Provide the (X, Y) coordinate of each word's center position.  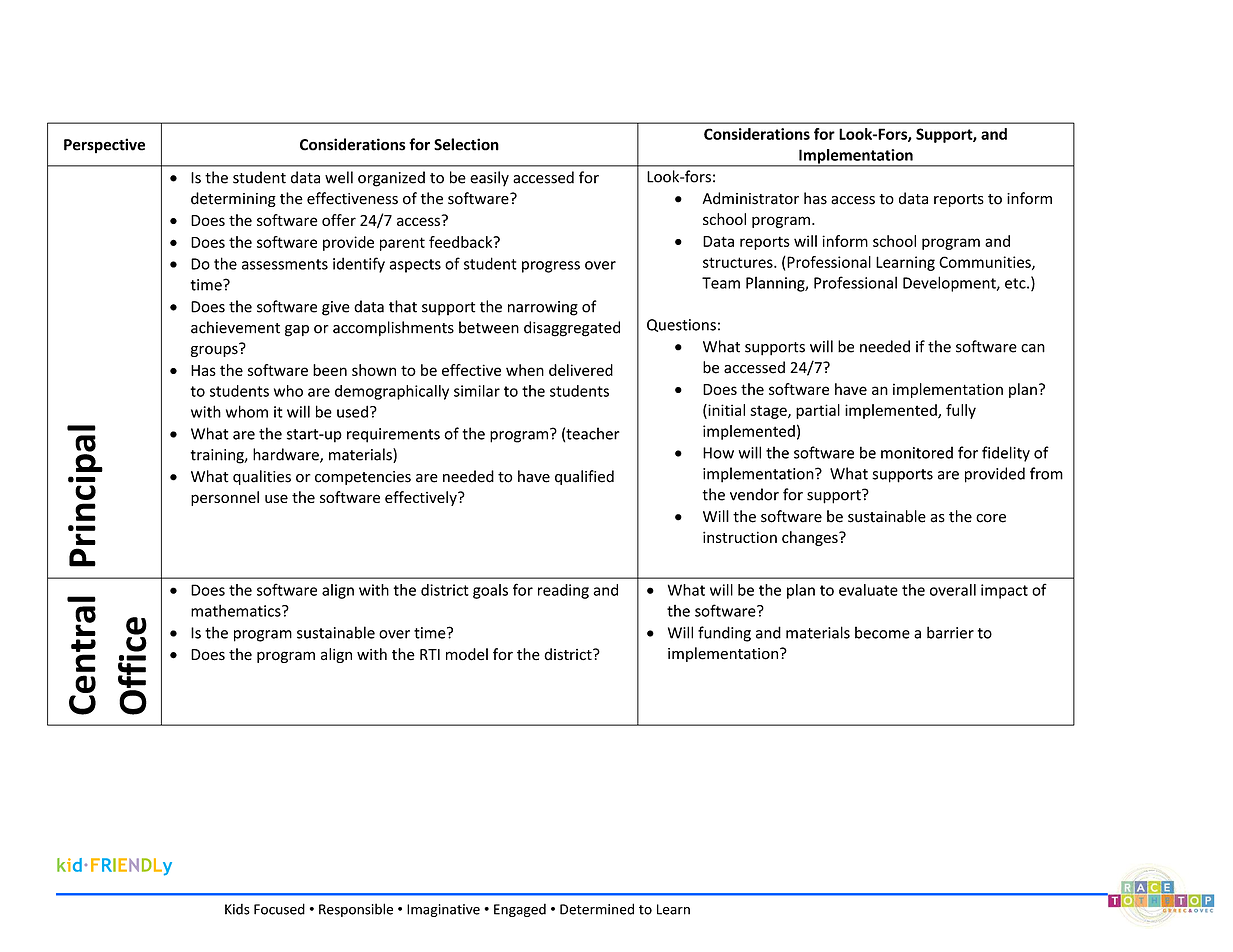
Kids (237, 909)
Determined (597, 909)
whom (247, 411)
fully (961, 411)
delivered (581, 370)
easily (489, 179)
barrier (950, 632)
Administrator (751, 198)
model (467, 654)
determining (233, 199)
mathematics (237, 610)
